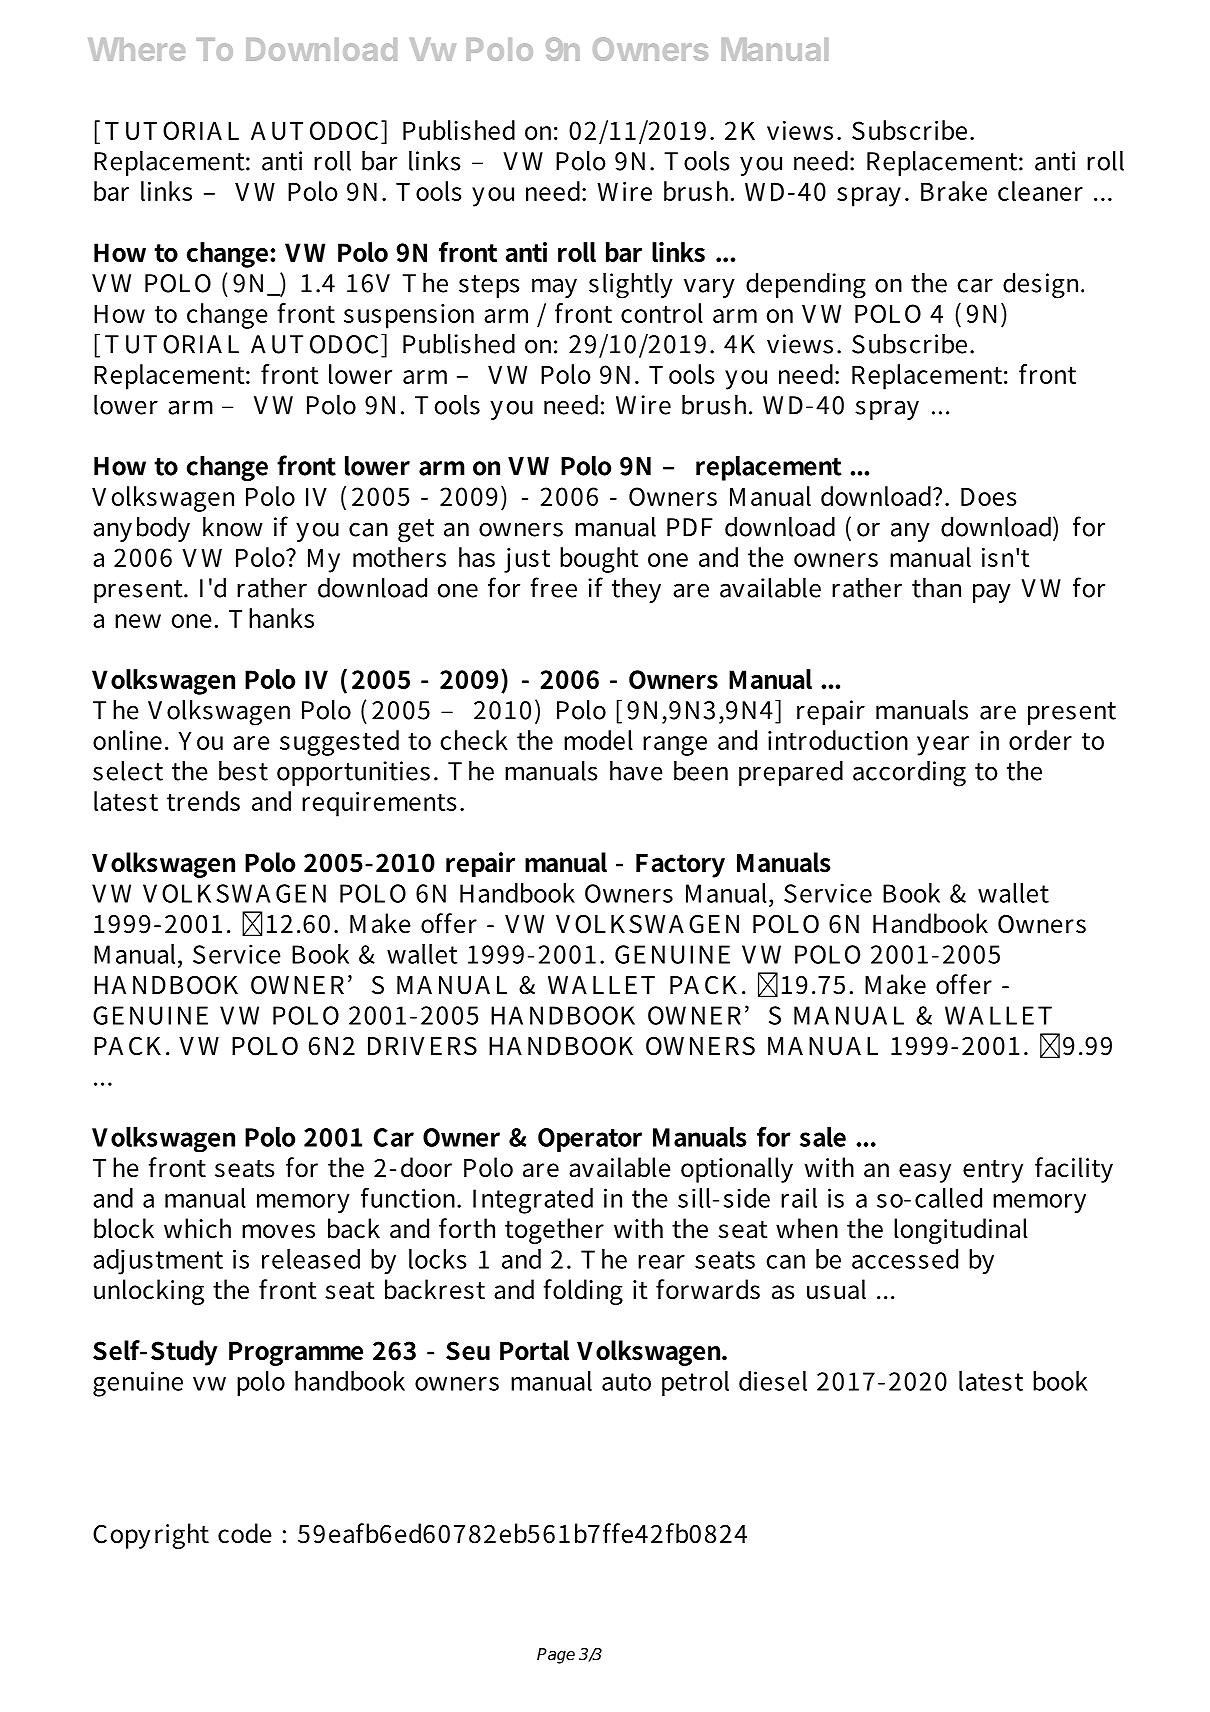  What do you see at coordinates (992, 593) in the screenshot?
I see `pay` at bounding box center [992, 593].
